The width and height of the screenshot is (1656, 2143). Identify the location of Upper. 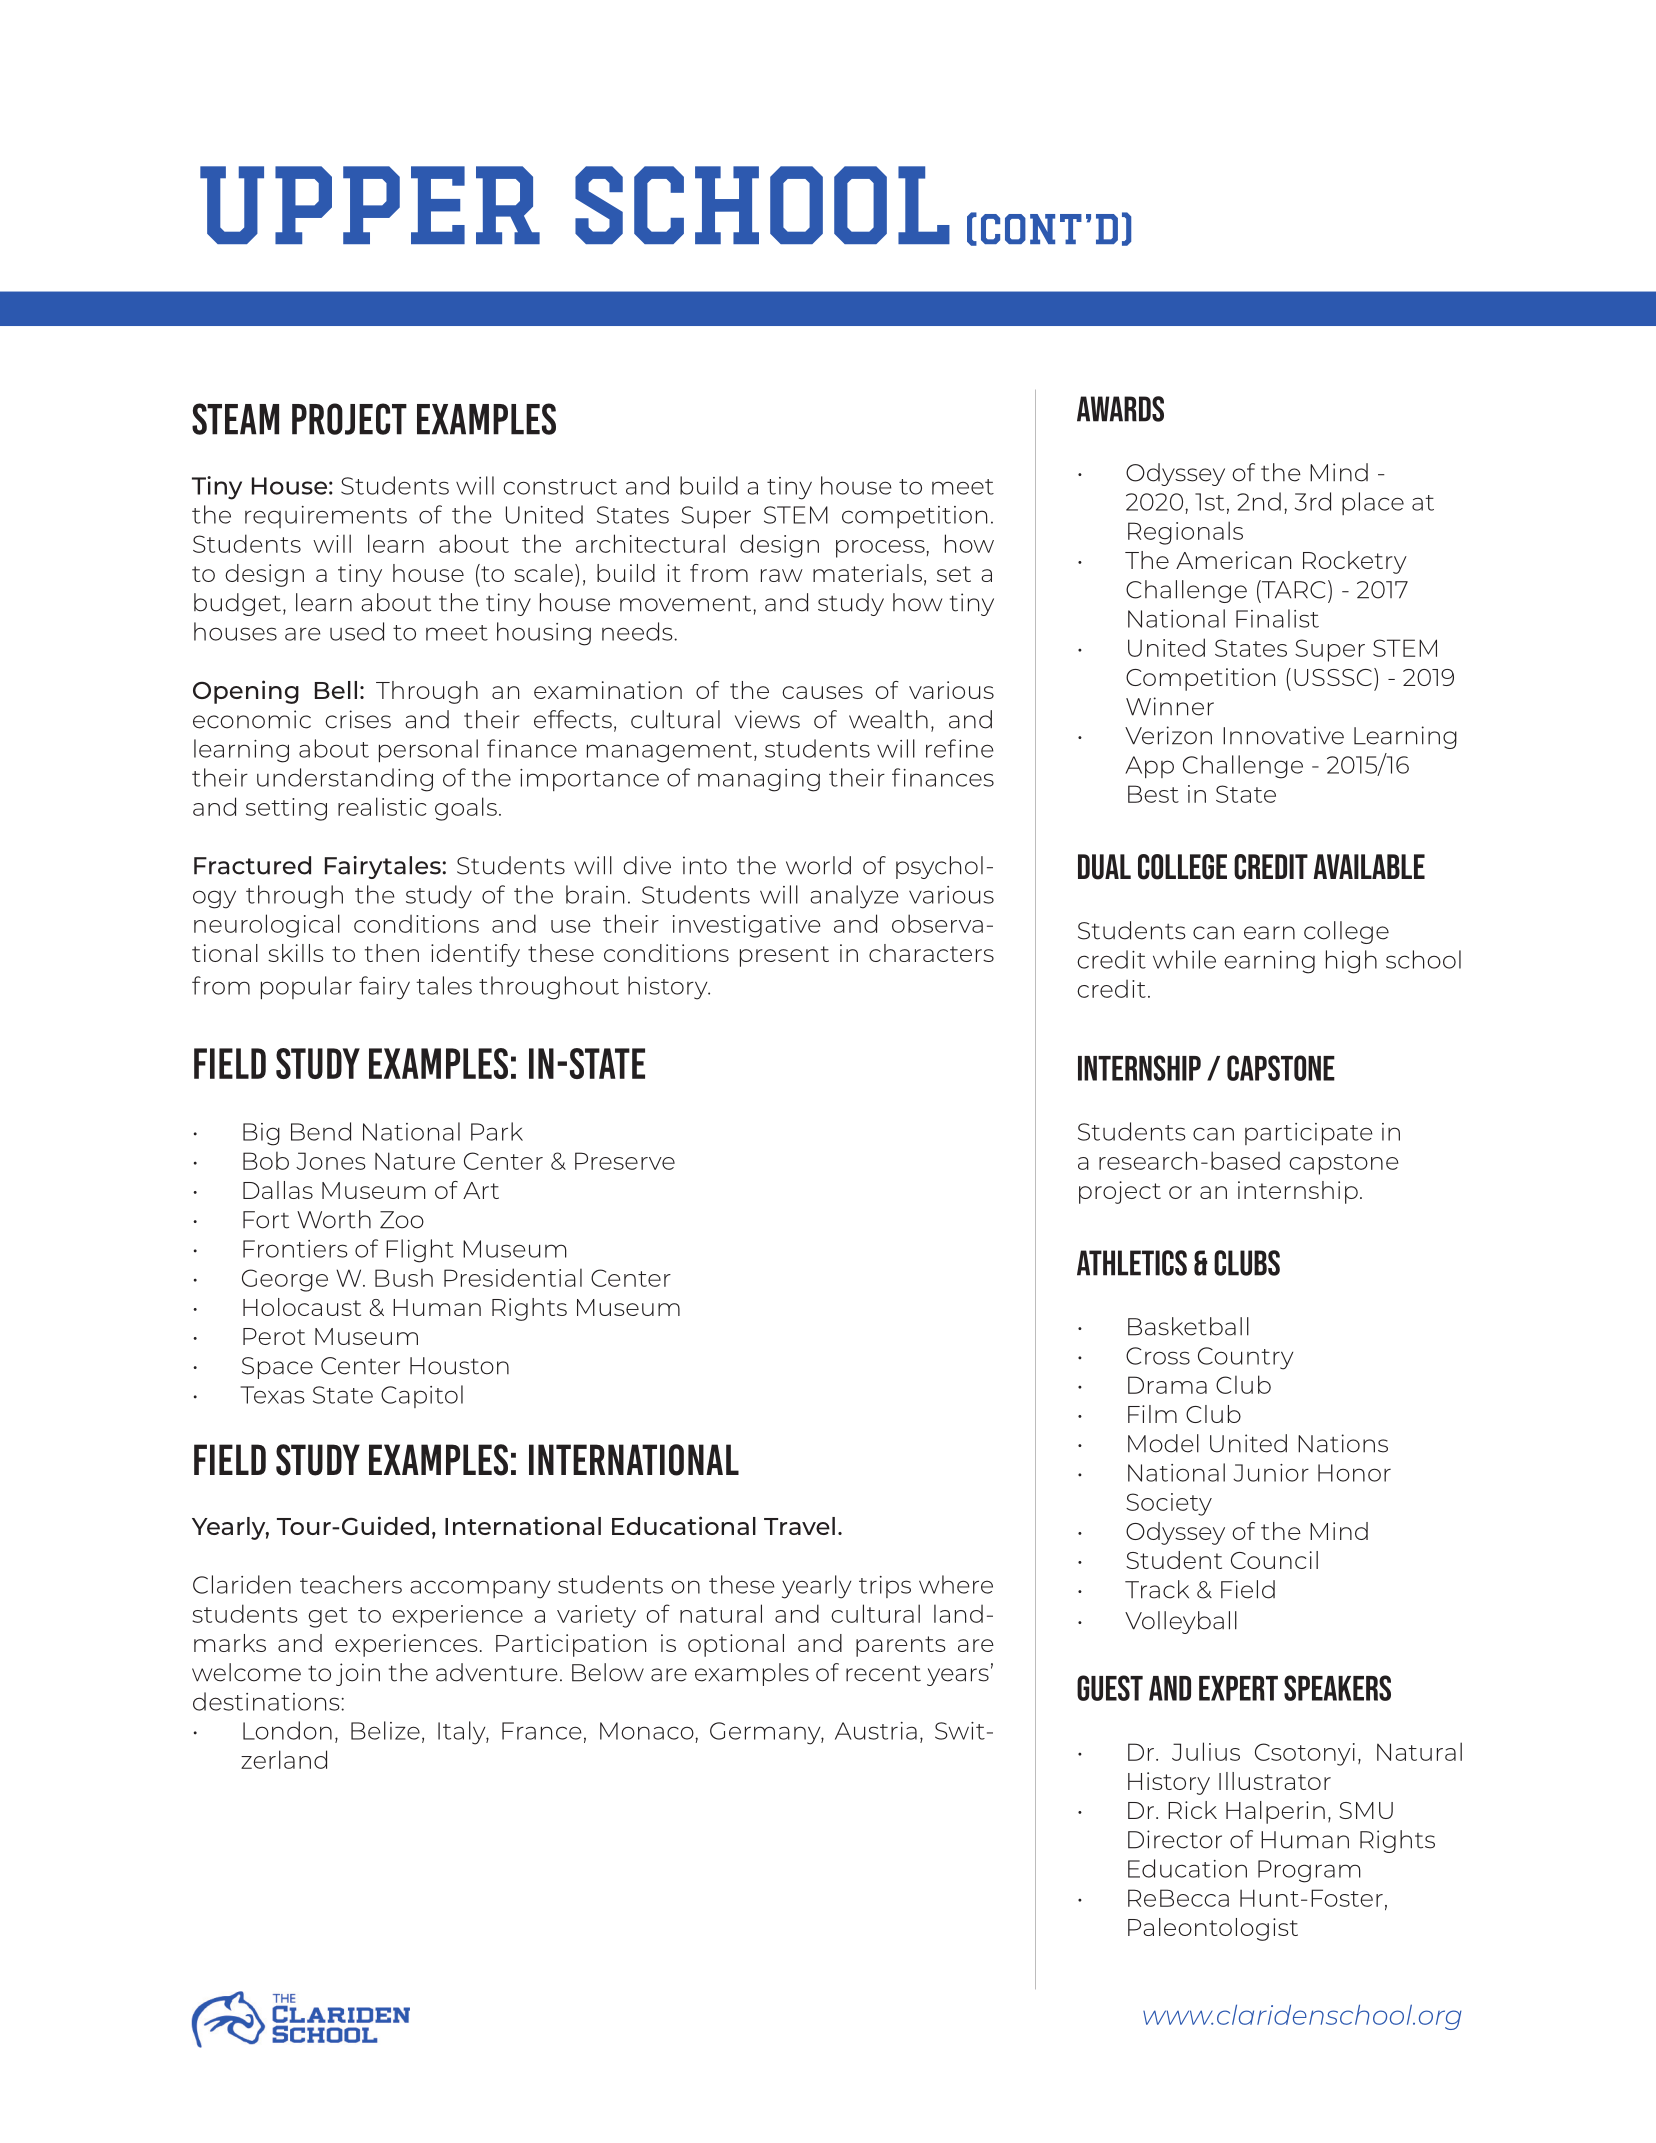
(370, 205).
